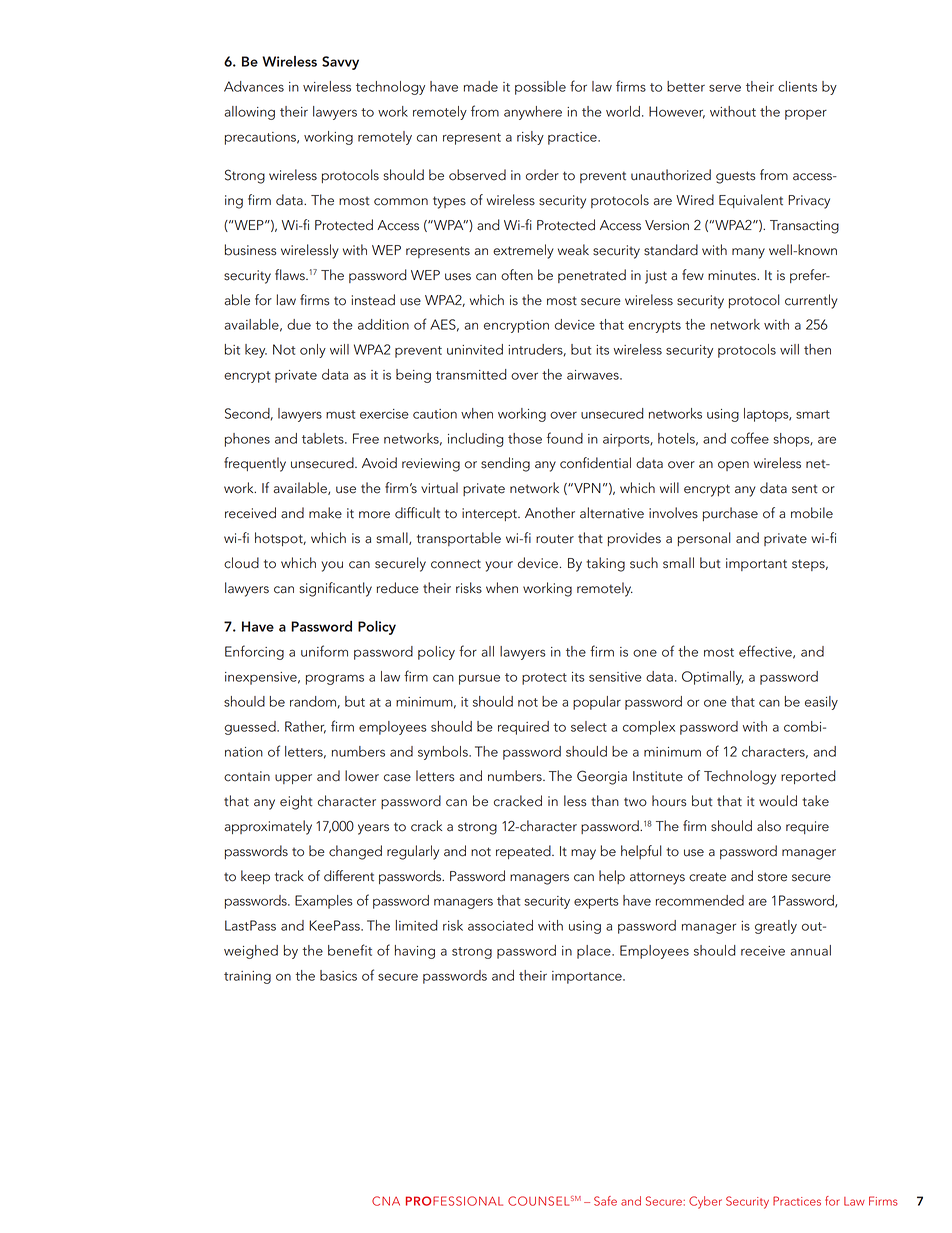 This image has height=1233, width=952. I want to click on minutes, so click(733, 275).
